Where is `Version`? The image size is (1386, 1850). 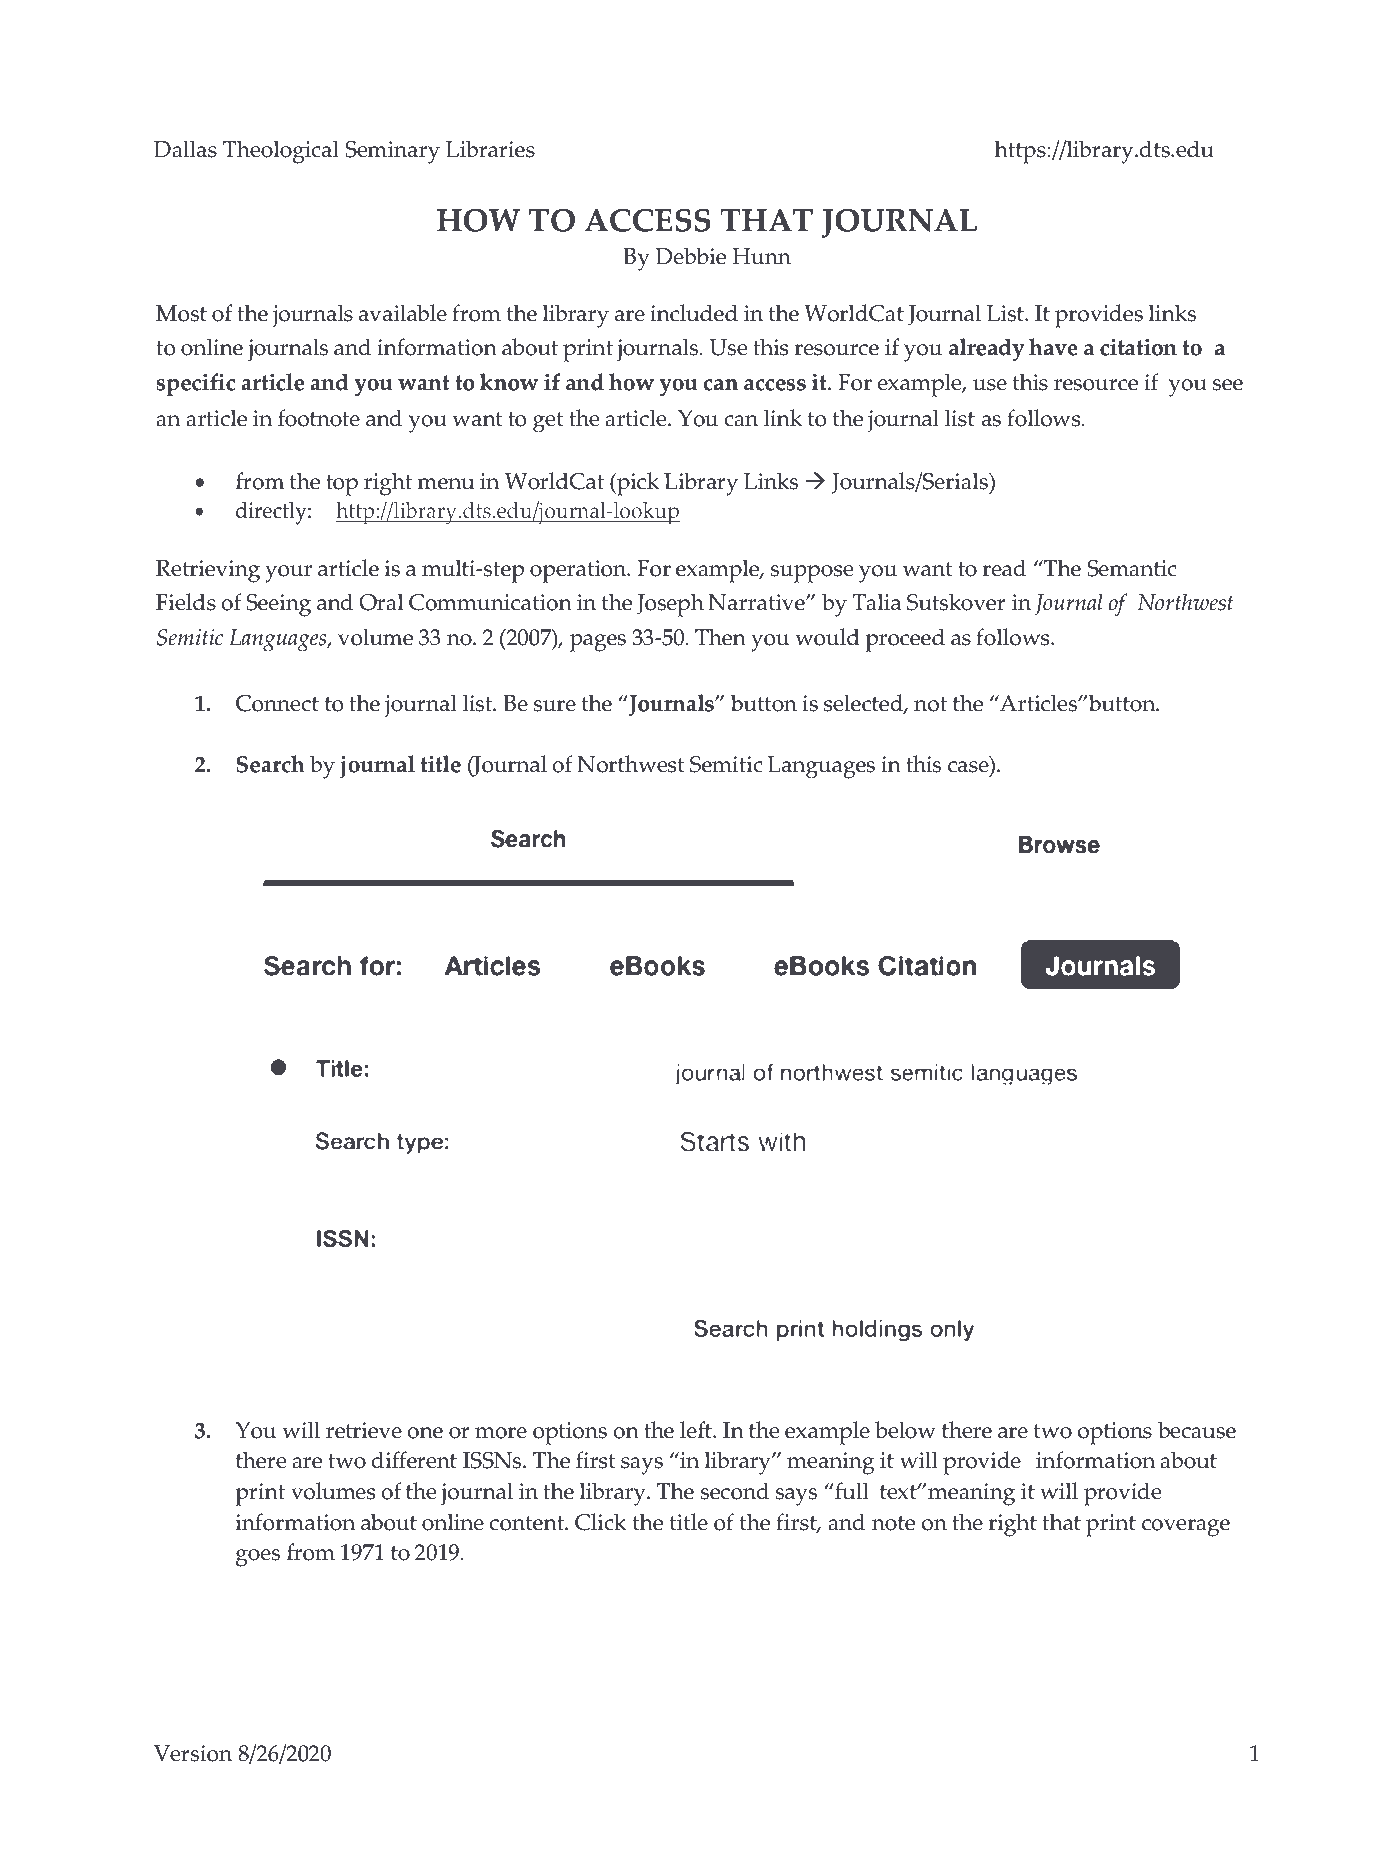 Version is located at coordinates (193, 1753).
